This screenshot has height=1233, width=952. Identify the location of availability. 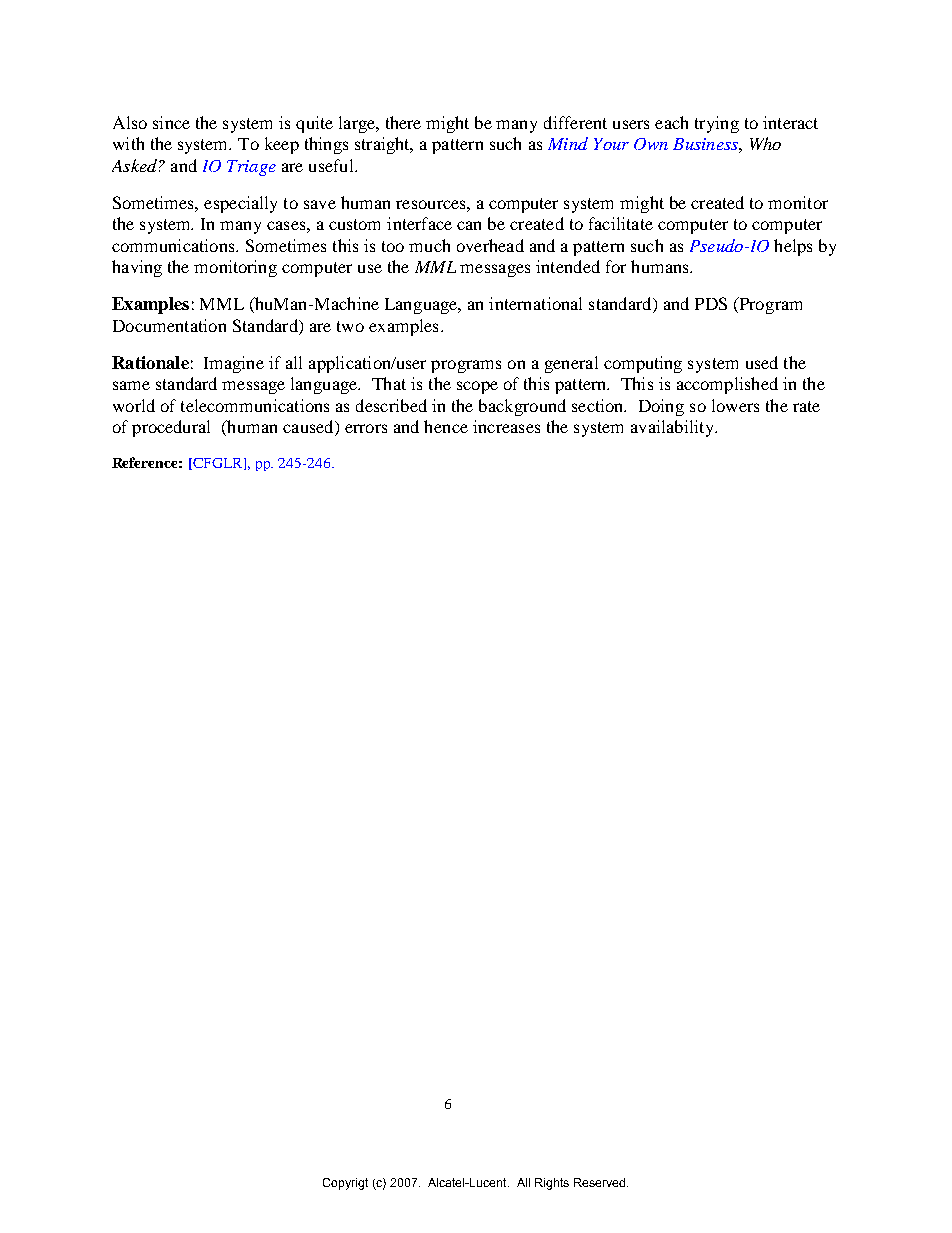
(673, 428).
